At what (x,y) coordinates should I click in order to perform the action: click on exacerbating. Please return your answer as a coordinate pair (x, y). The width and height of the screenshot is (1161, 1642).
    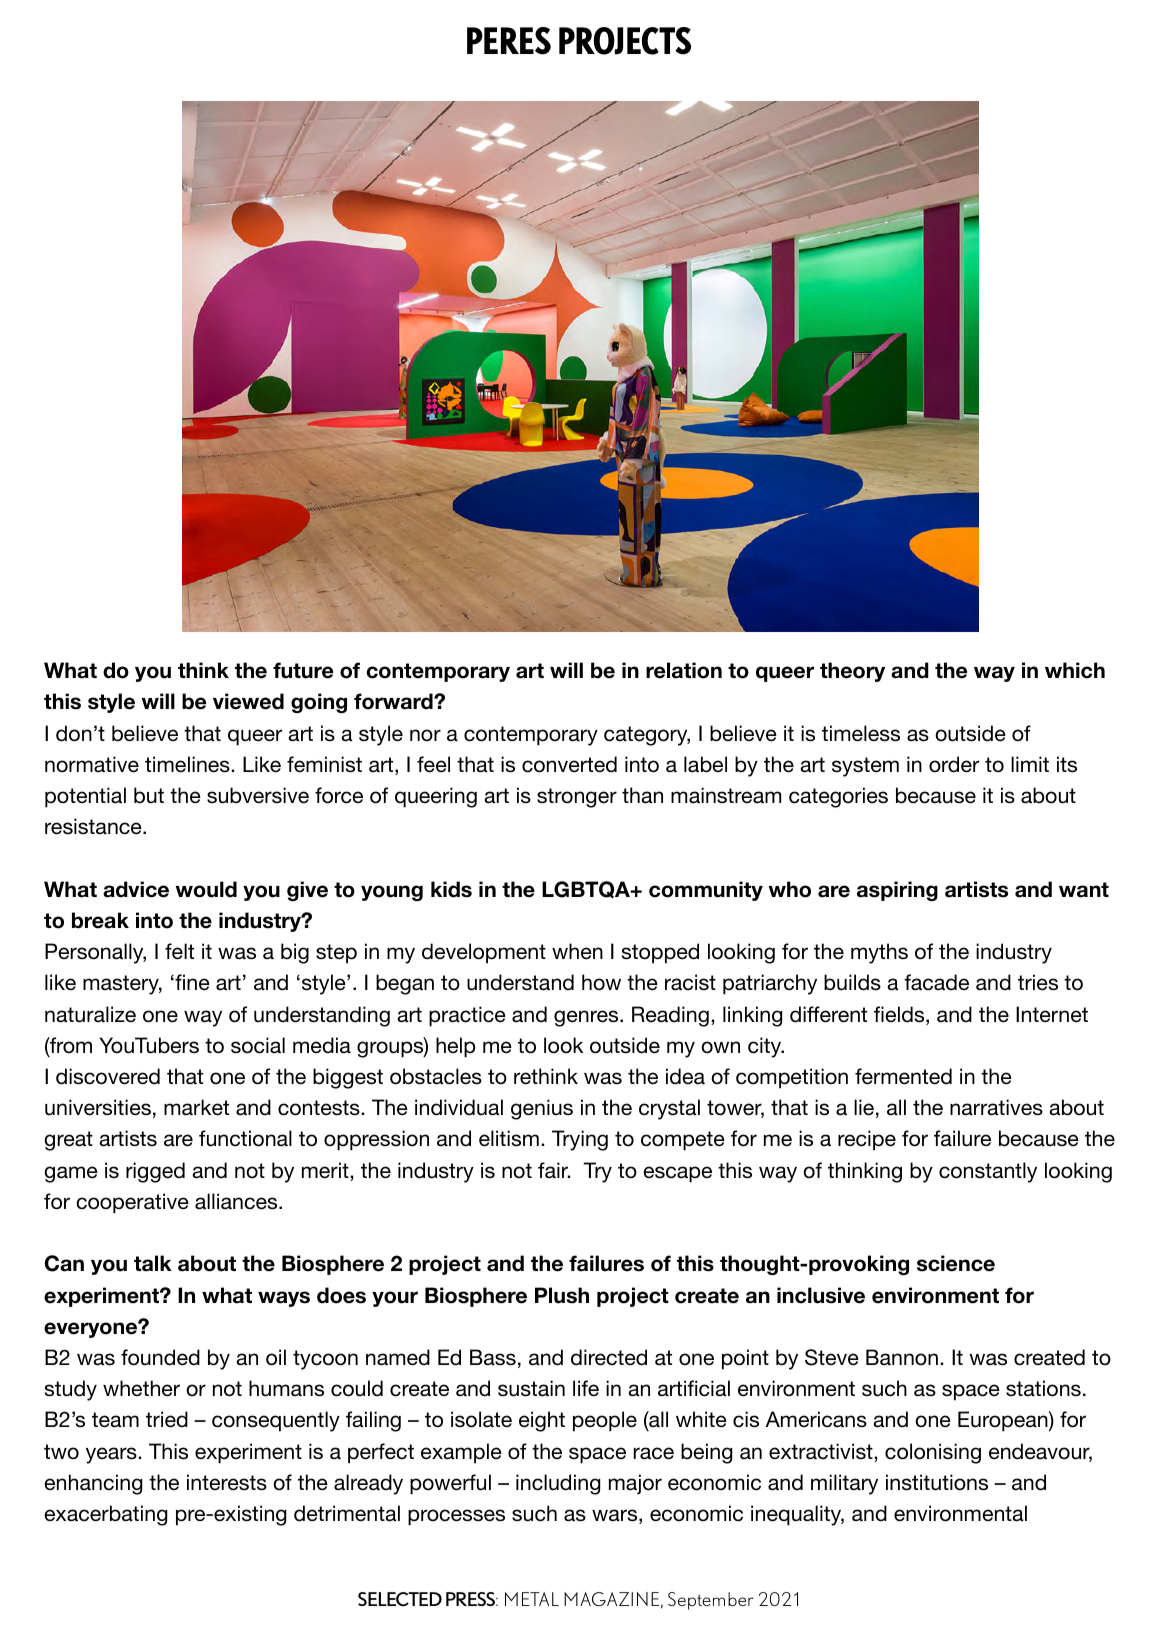
    Looking at the image, I should click on (105, 1515).
